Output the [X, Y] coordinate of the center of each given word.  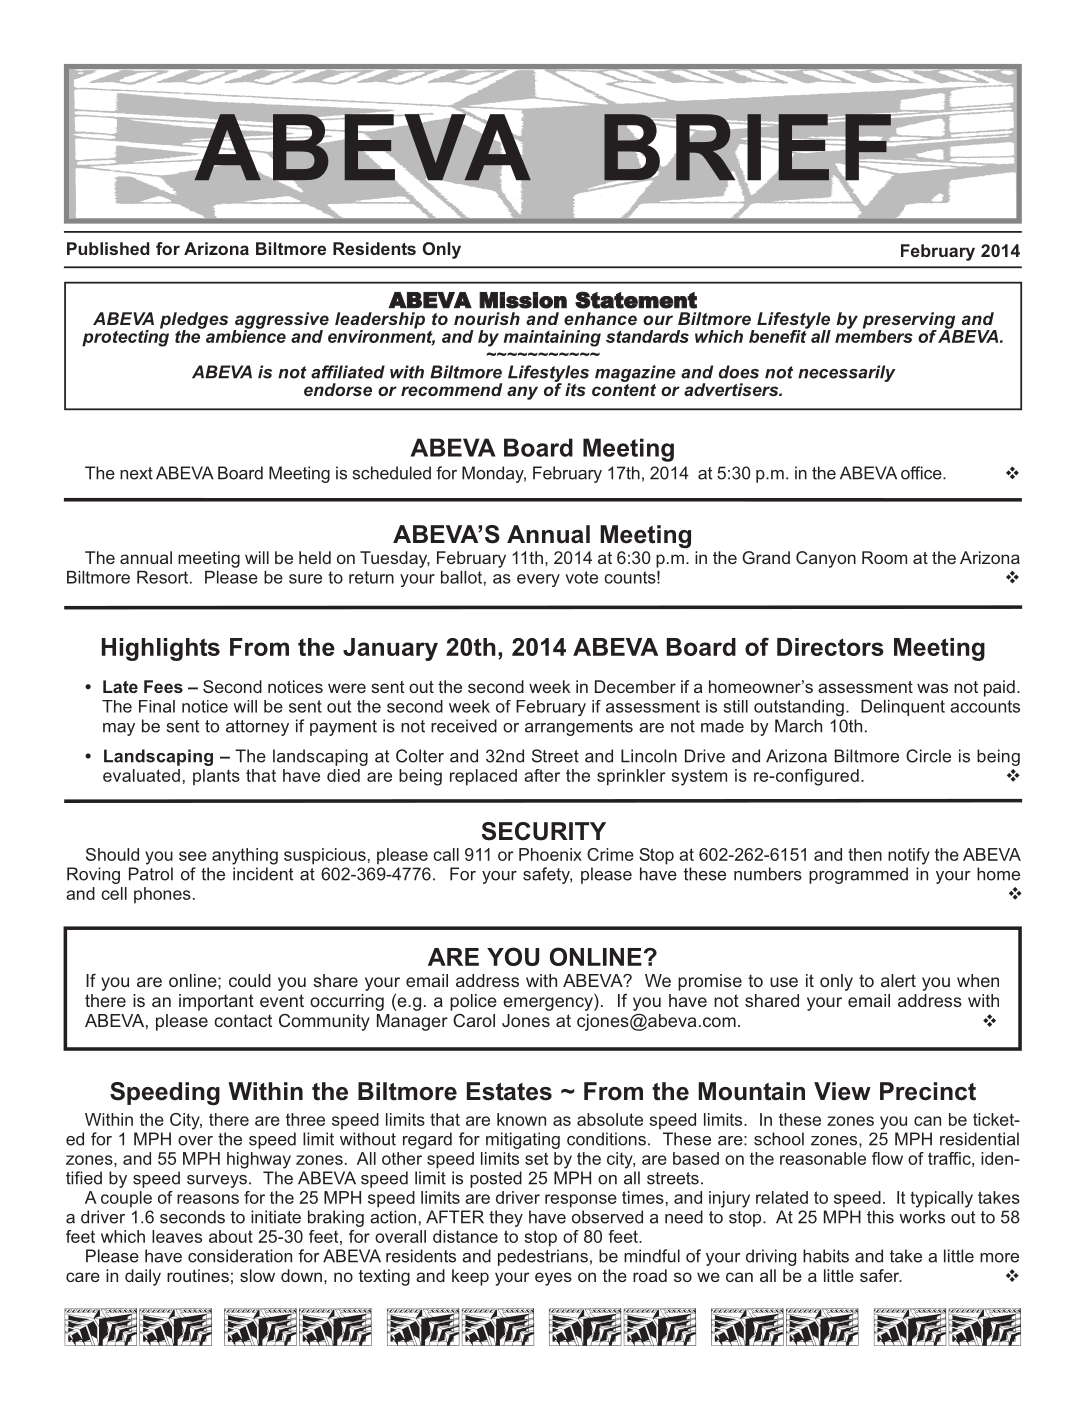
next [136, 473]
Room [884, 557]
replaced [483, 777]
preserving [910, 321]
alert [898, 980]
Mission [523, 300]
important [216, 1002]
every [538, 580]
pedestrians [543, 1257]
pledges [194, 321]
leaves [177, 1236]
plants [216, 777]
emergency [549, 1004]
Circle [928, 756]
